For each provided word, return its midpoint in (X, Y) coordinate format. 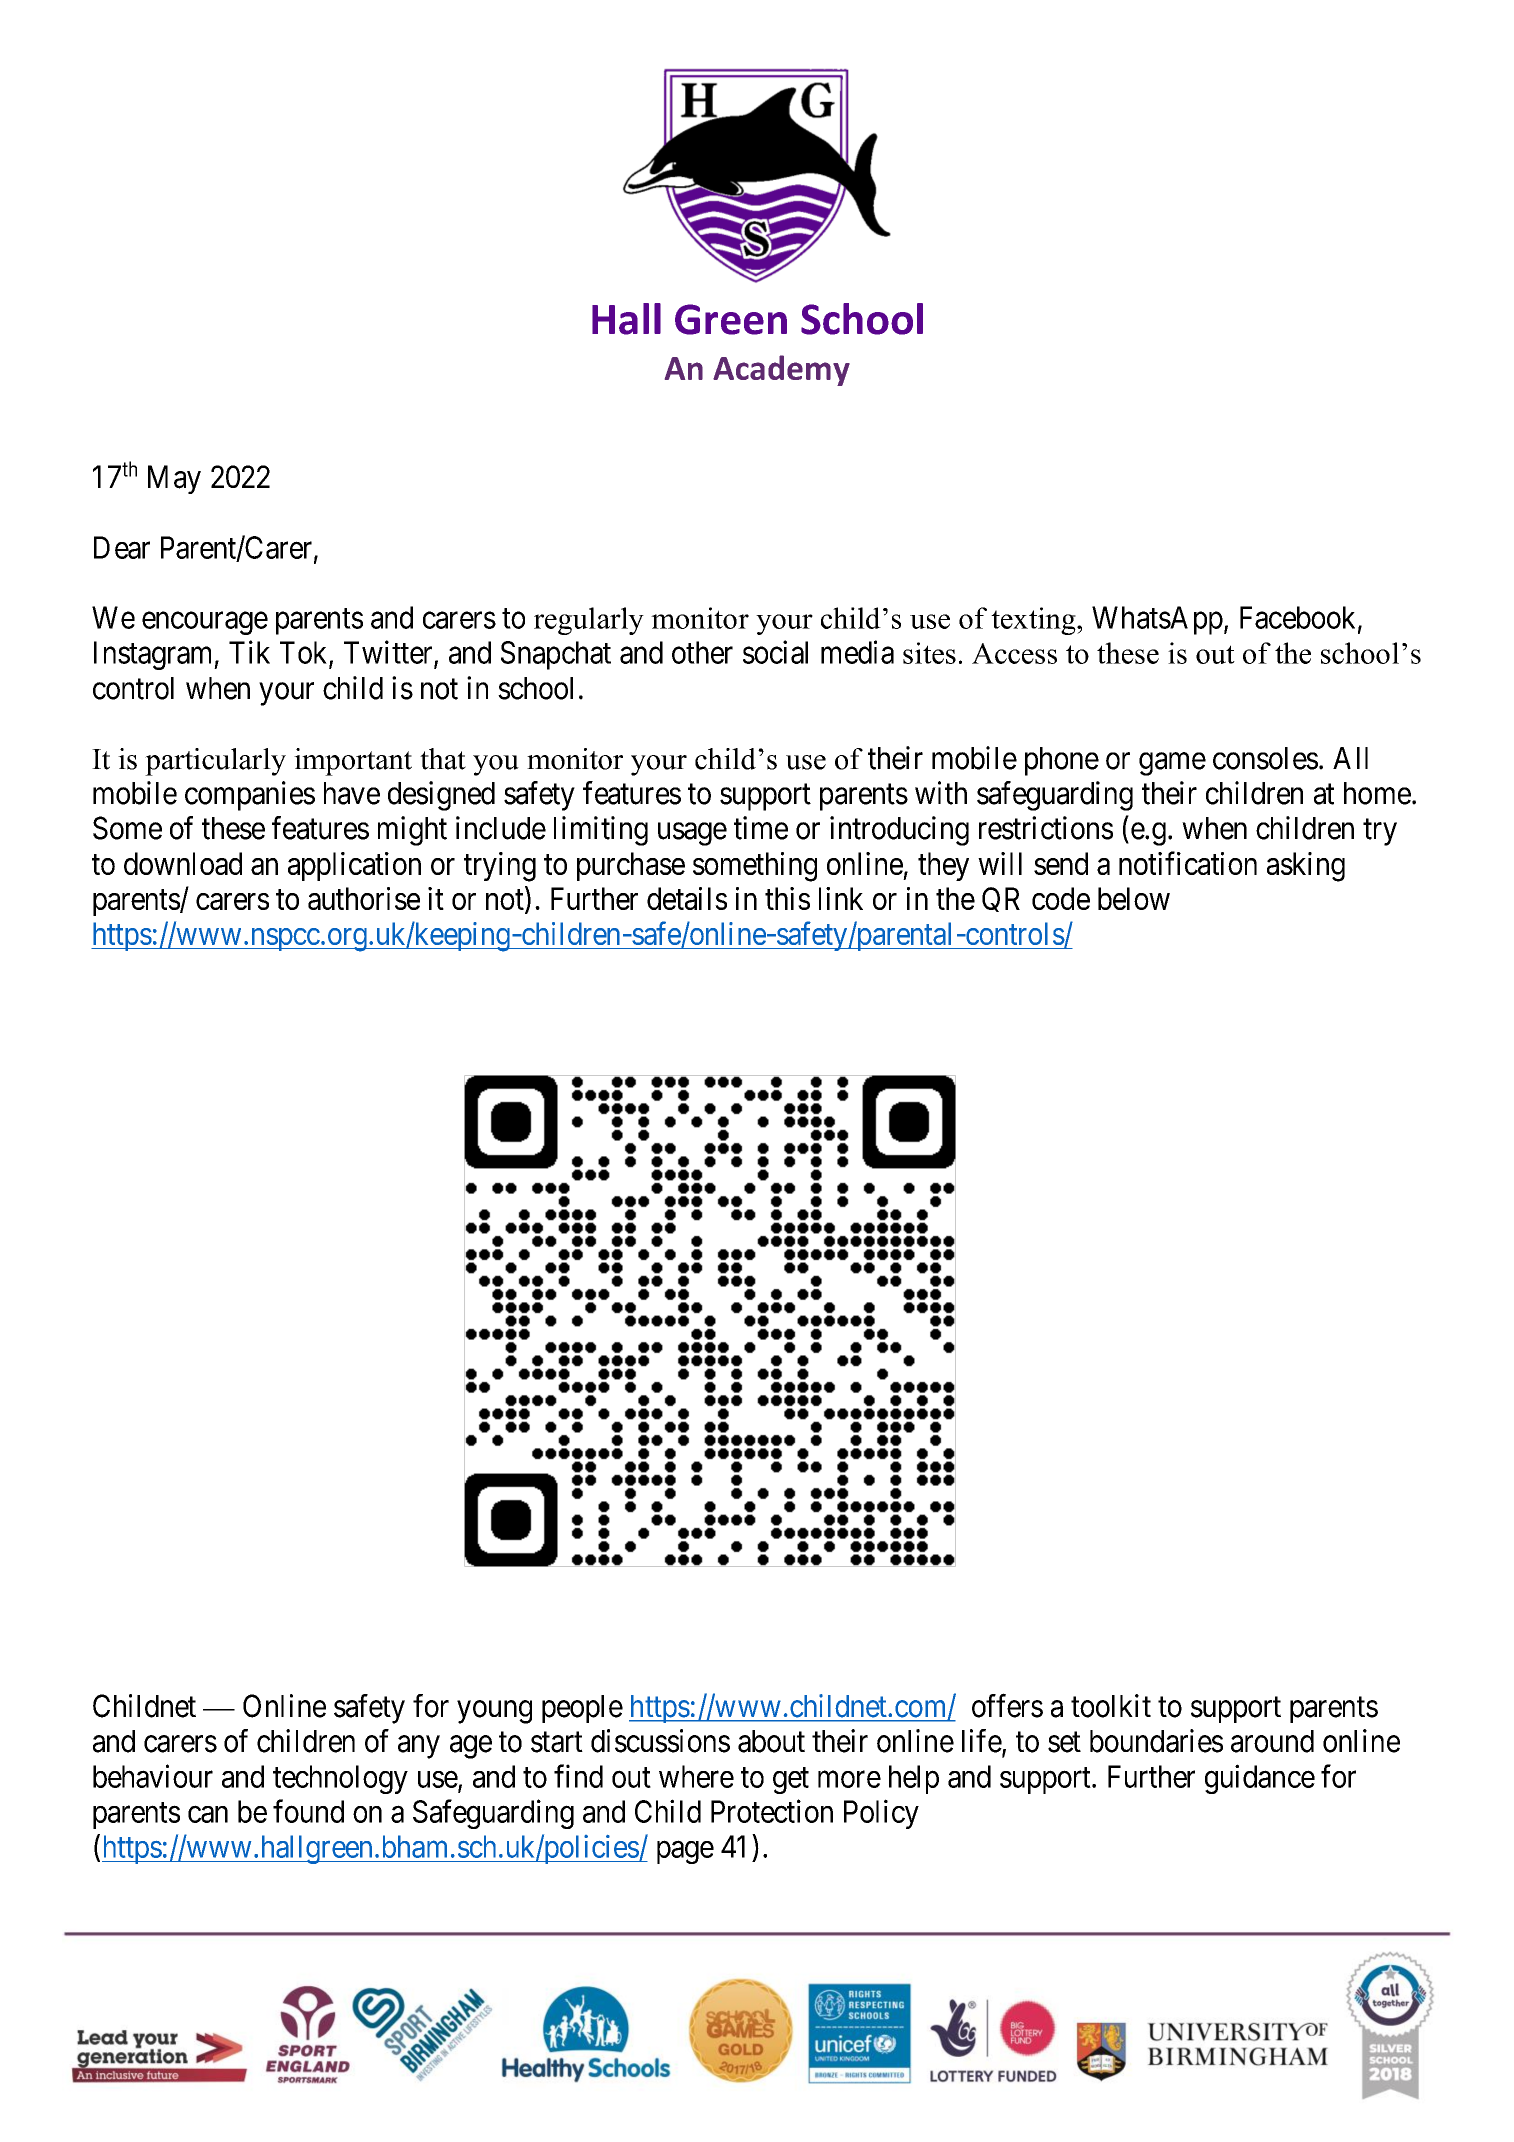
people (582, 1709)
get (791, 1780)
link (841, 898)
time (761, 828)
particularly (215, 762)
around (1272, 1741)
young (494, 1712)
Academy (781, 370)
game (1172, 764)
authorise (364, 898)
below (1134, 898)
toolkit (1111, 1706)
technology (340, 1779)
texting (1034, 621)
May (174, 479)
